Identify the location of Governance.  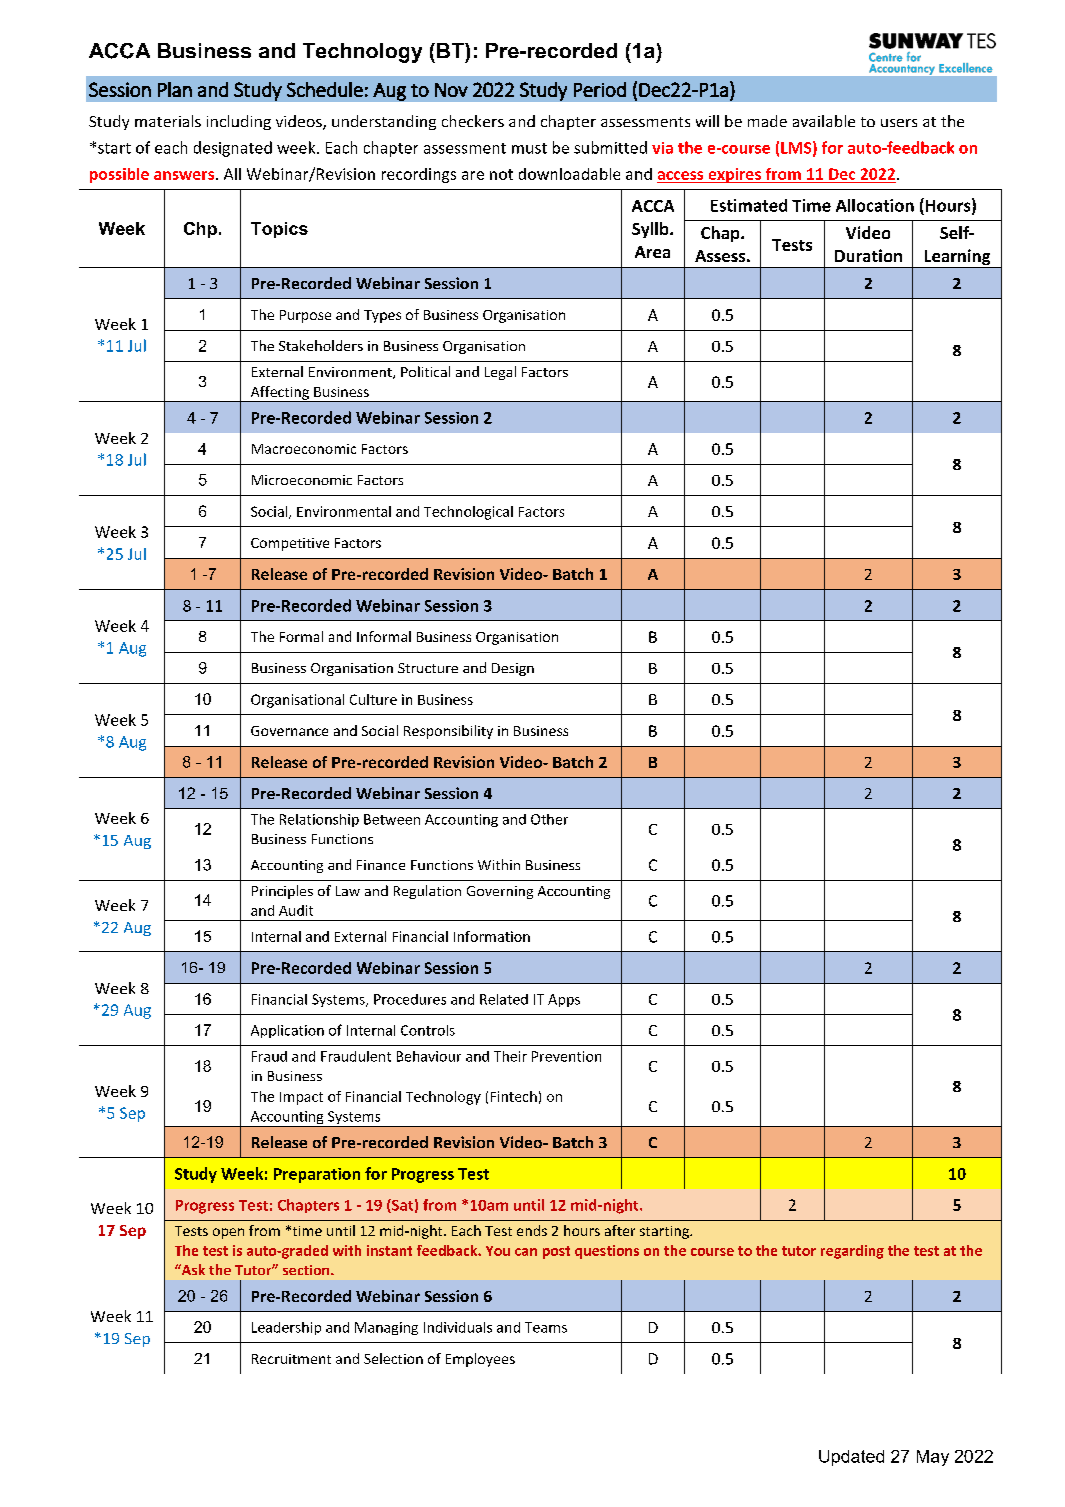
(289, 731).
